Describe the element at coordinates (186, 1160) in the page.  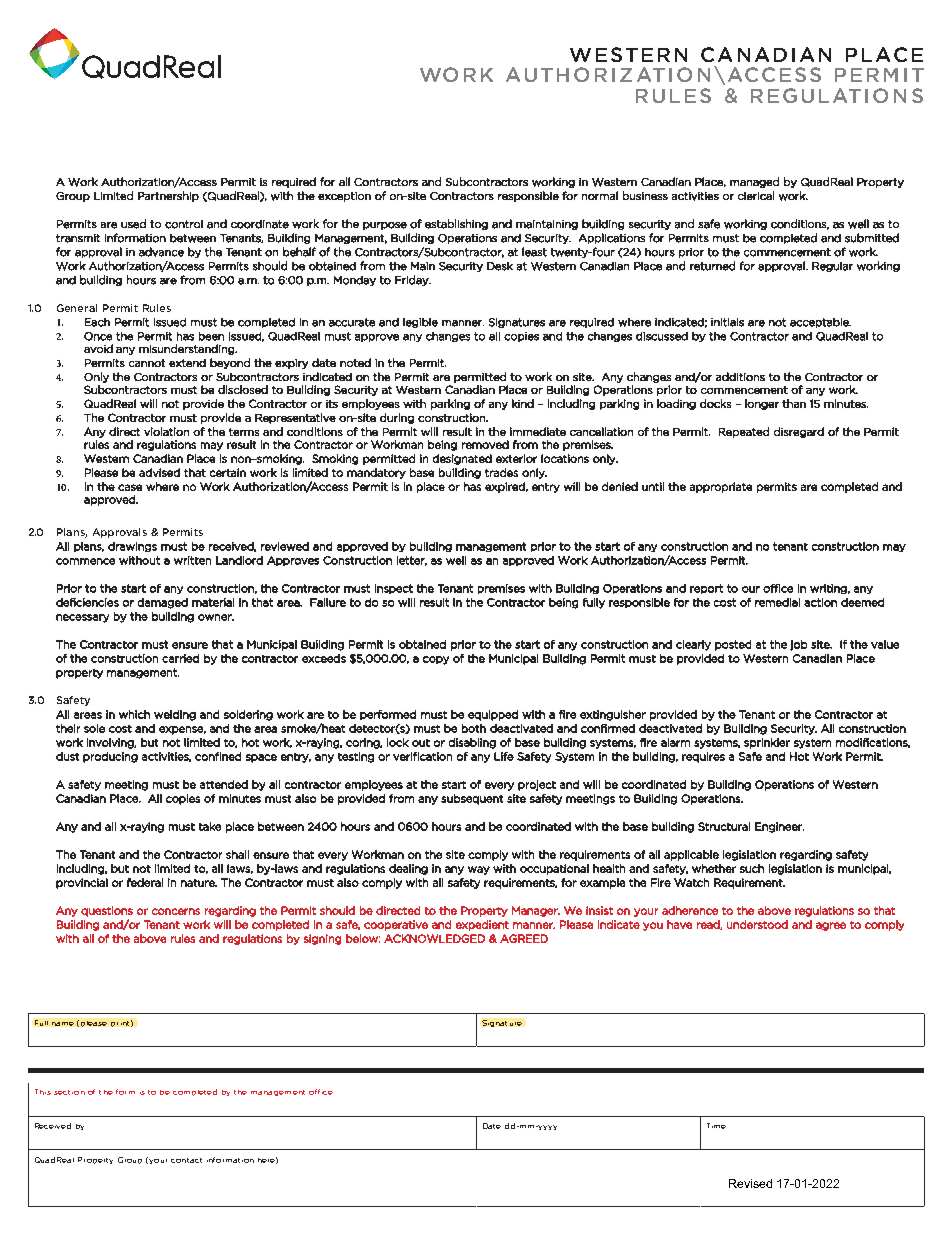
I see `contact` at that location.
